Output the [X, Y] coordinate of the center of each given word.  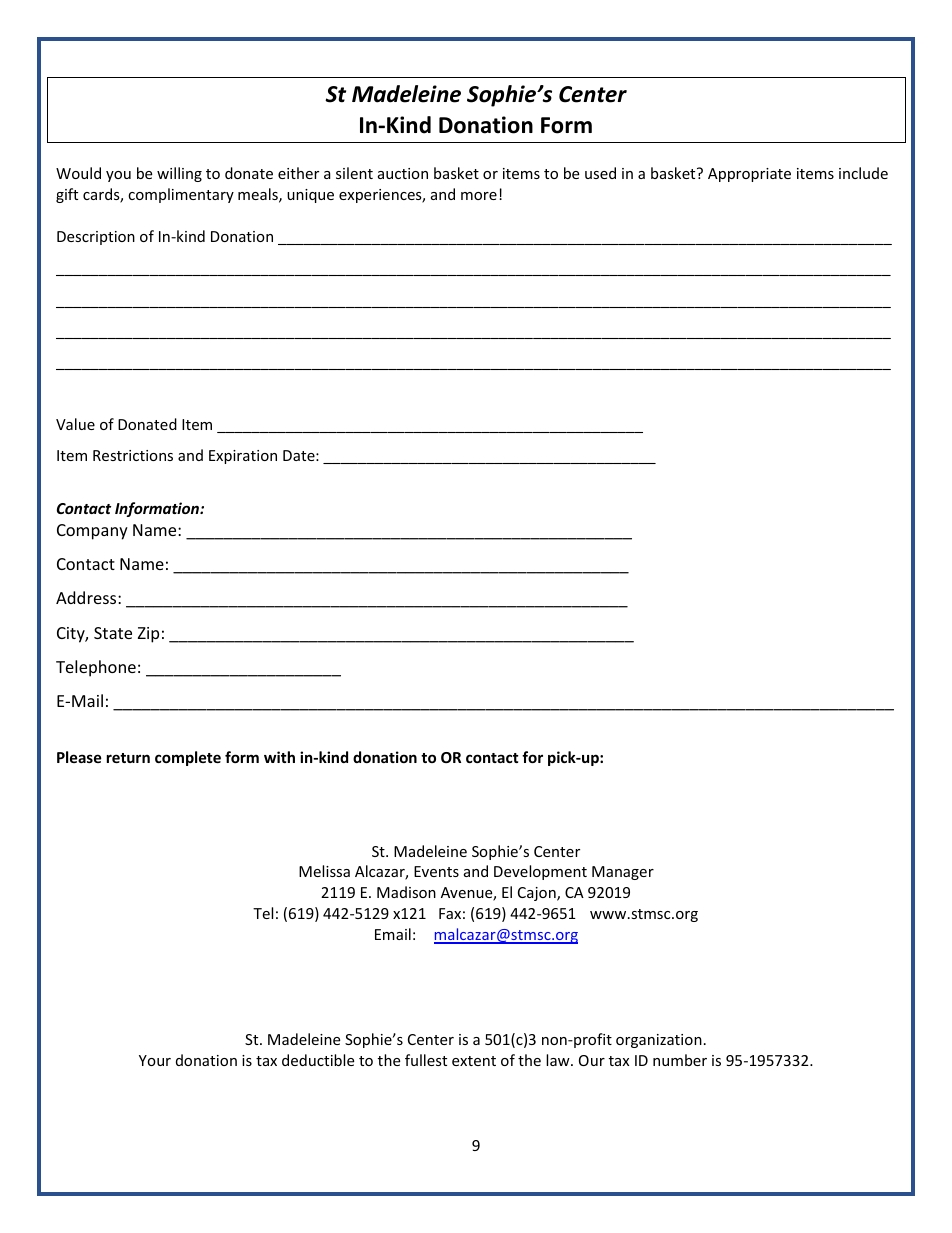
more [479, 196]
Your [155, 1060]
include [863, 173]
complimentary [181, 195]
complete [188, 758]
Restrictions [133, 455]
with [279, 757]
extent [474, 1061]
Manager [623, 873]
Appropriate [749, 175]
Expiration [243, 457]
